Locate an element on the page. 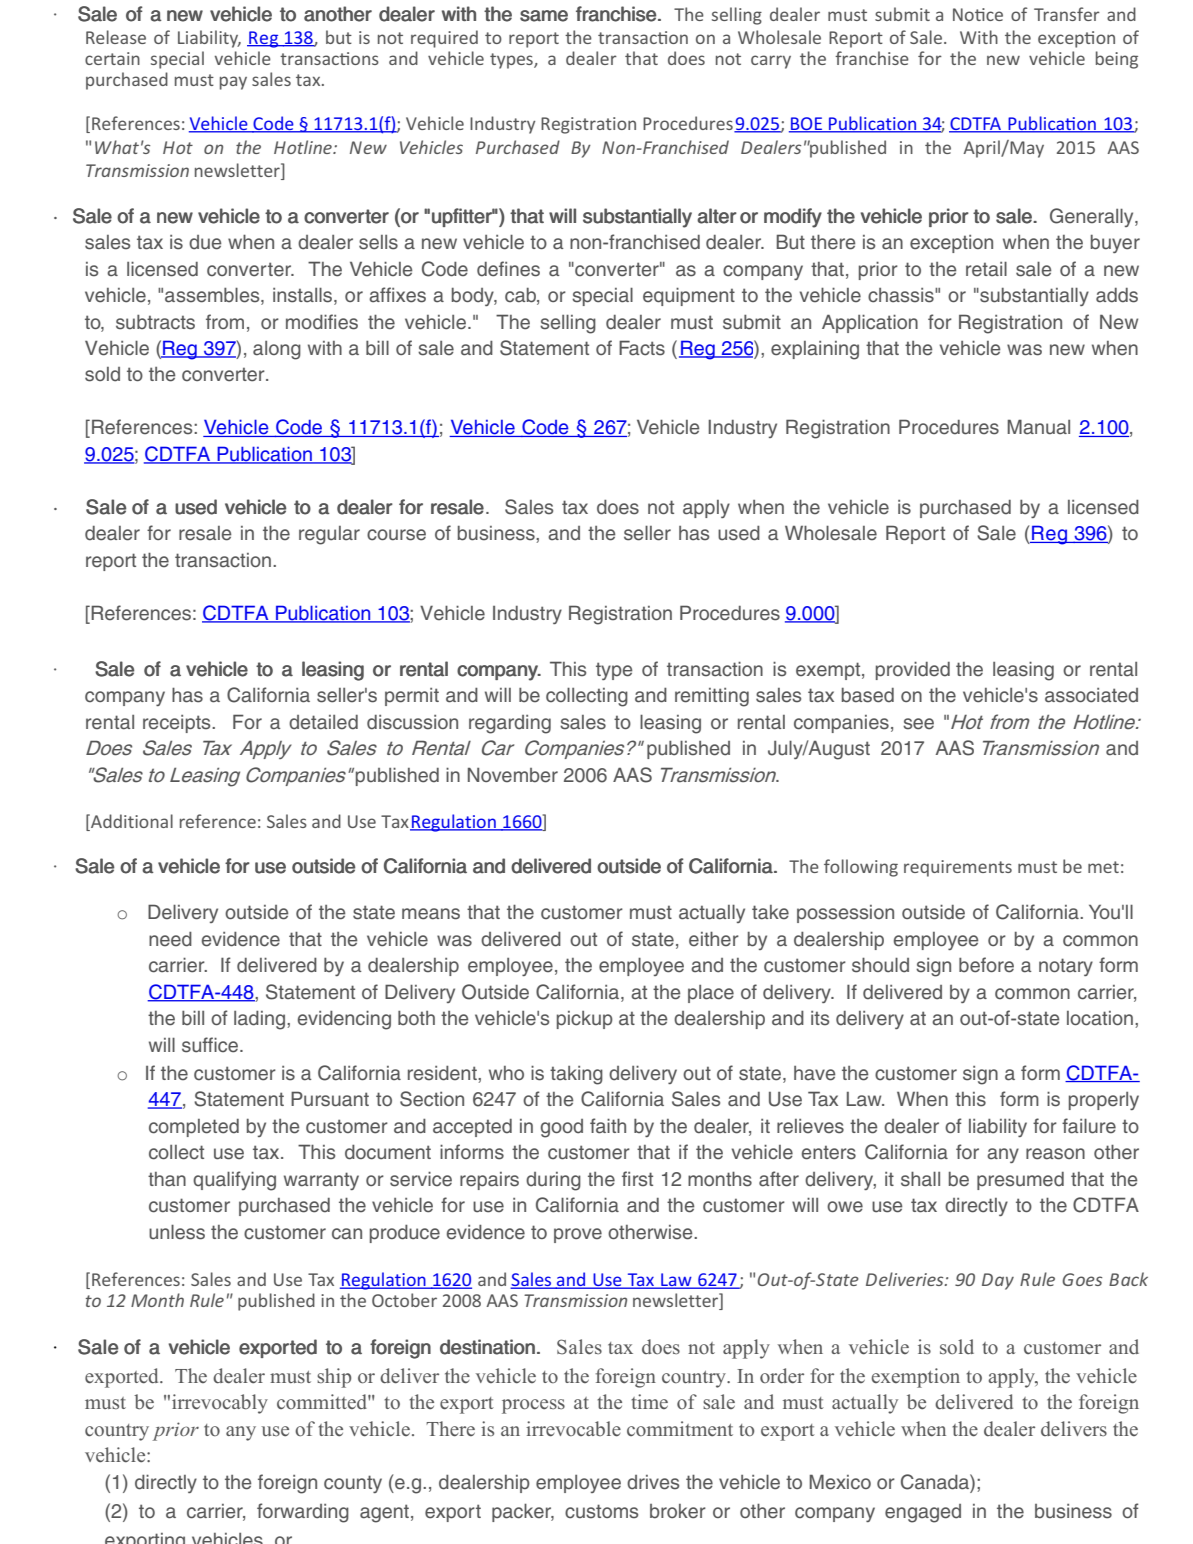  Transfer is located at coordinates (1067, 14).
